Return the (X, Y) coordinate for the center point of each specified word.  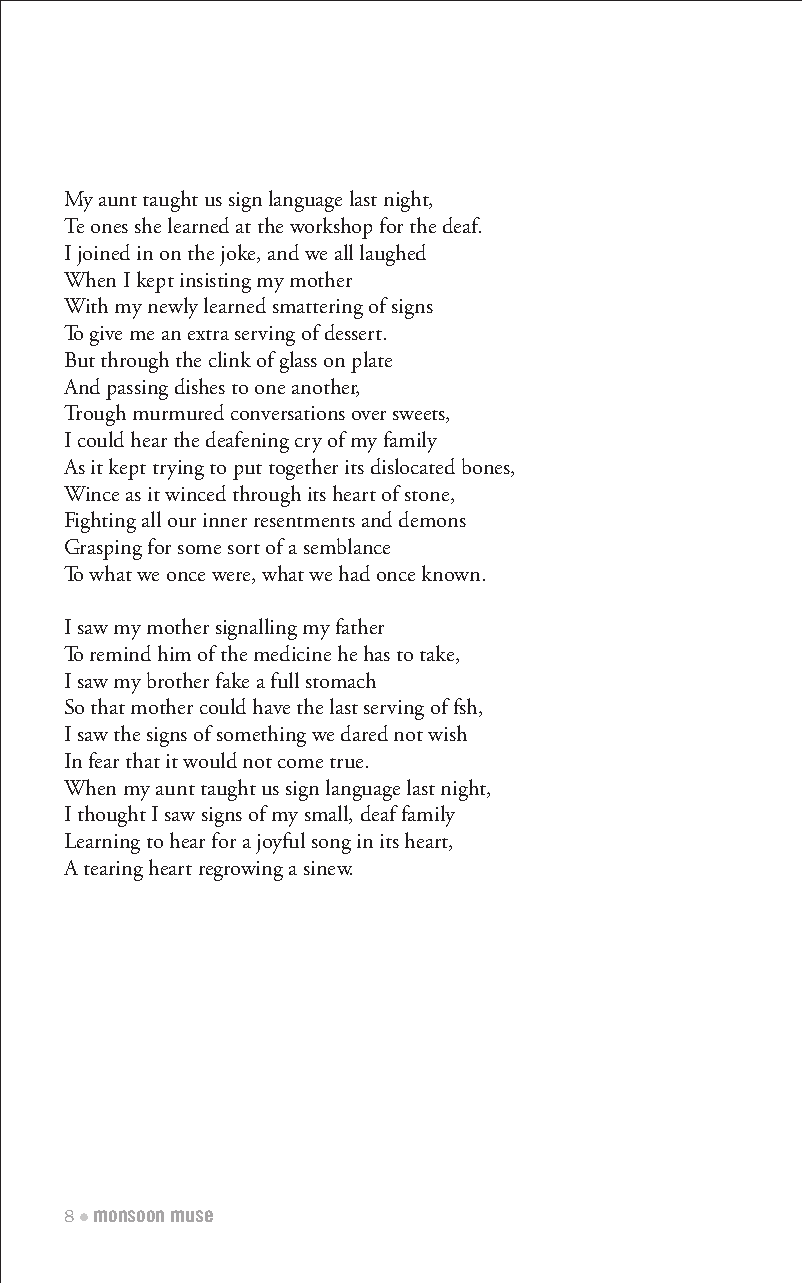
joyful (280, 843)
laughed (393, 255)
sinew (328, 868)
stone (428, 497)
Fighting (100, 522)
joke (239, 255)
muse (192, 1216)
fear (104, 760)
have (271, 706)
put (247, 472)
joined (103, 255)
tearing (113, 871)
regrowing (241, 871)
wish (447, 733)
